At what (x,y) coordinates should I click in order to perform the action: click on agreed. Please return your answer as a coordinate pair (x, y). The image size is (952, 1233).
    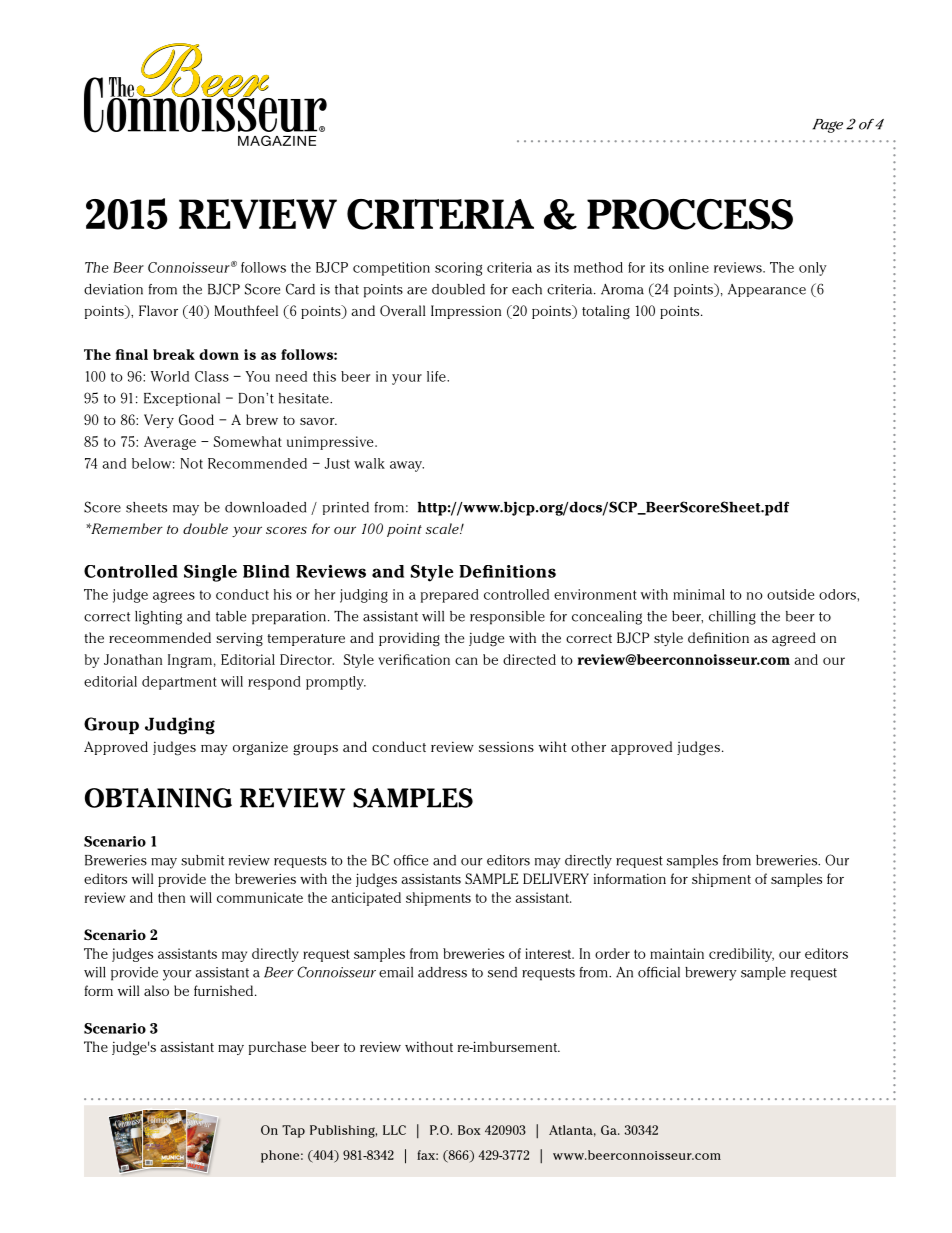
    Looking at the image, I should click on (794, 639).
